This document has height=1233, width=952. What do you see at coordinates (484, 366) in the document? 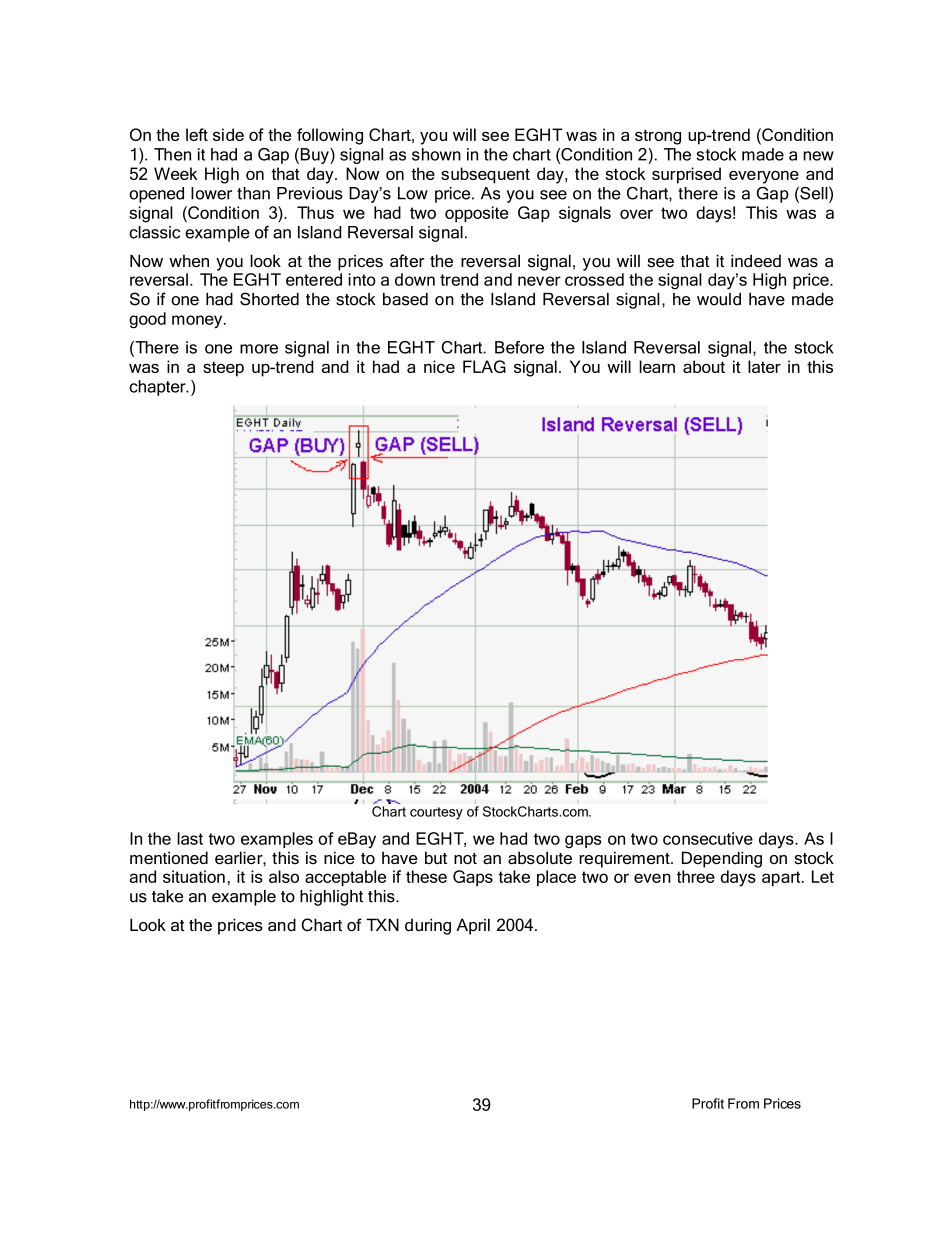
I see `FLAG` at bounding box center [484, 366].
